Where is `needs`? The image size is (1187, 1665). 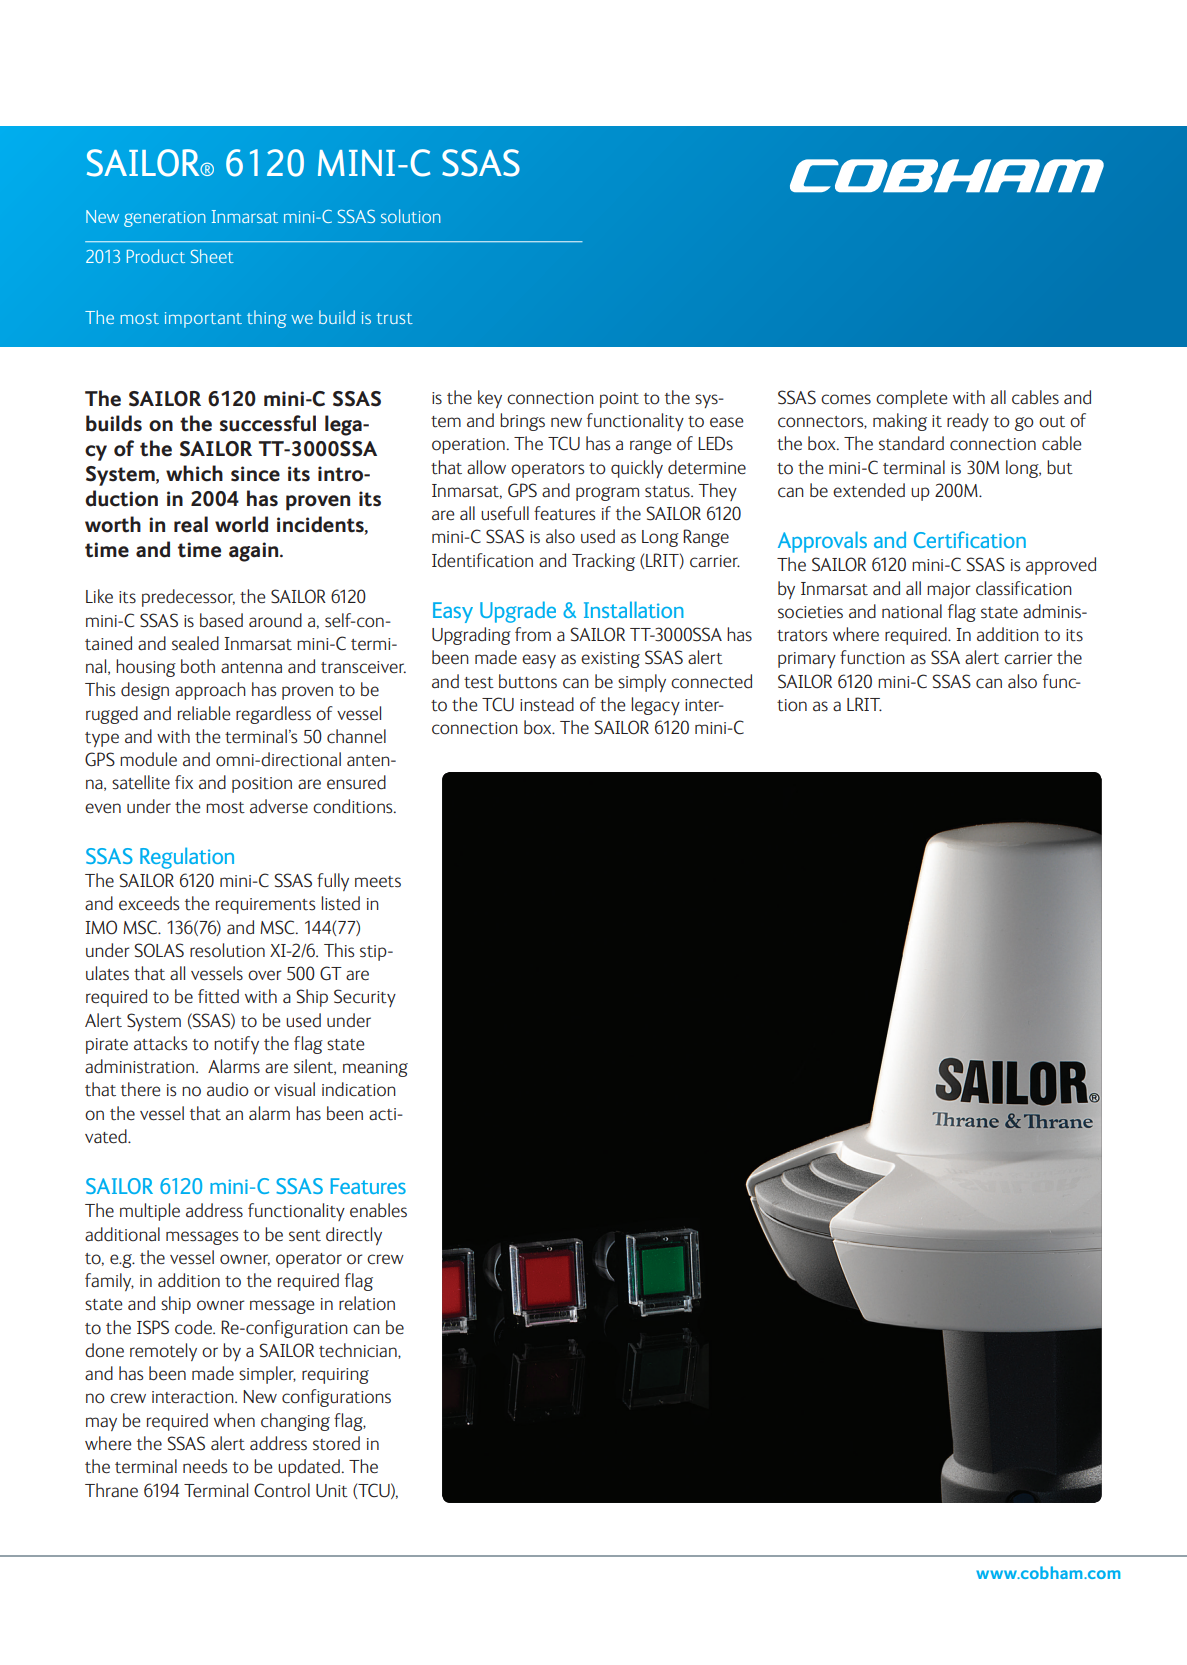
needs is located at coordinates (205, 1466).
